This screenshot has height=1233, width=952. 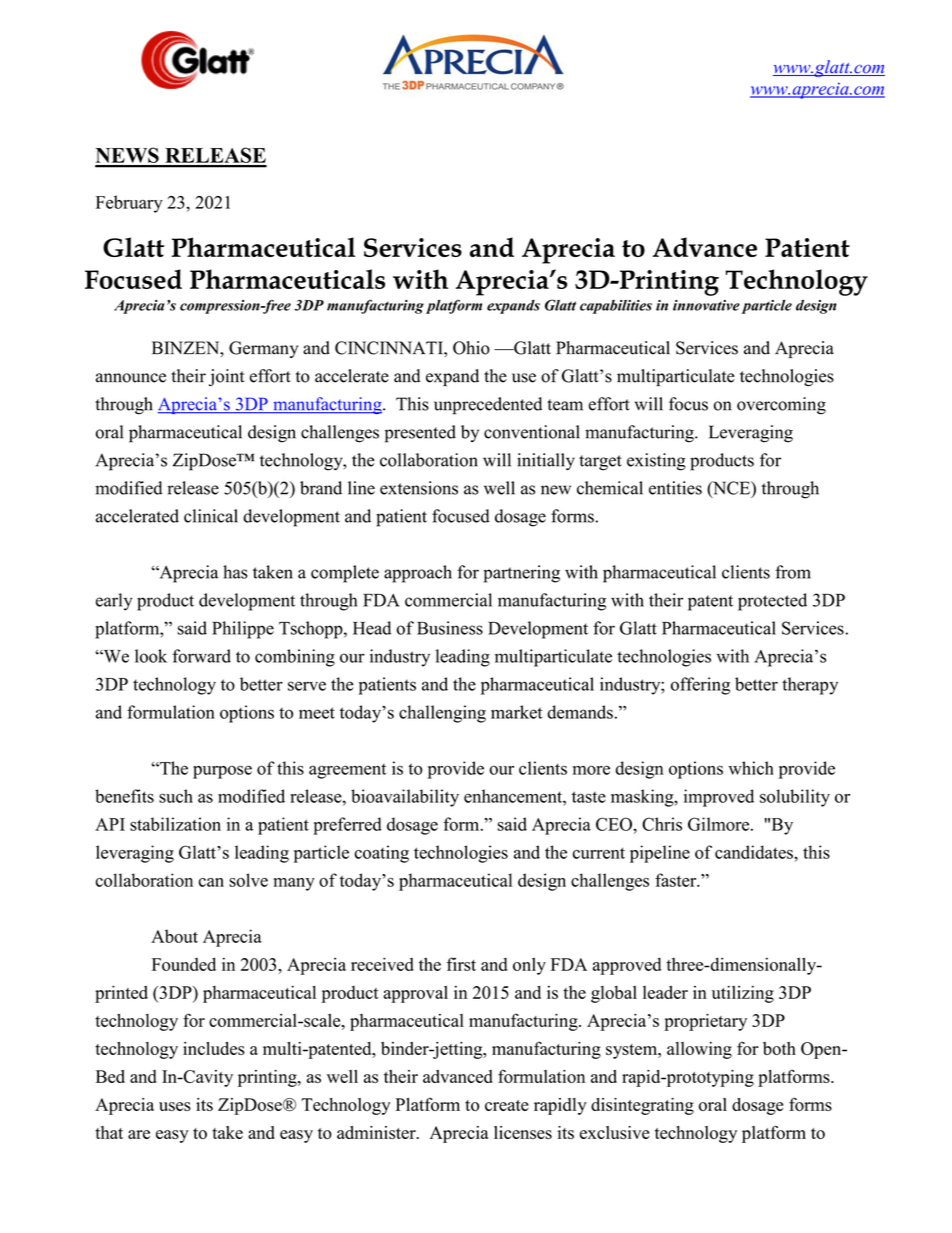 I want to click on forward, so click(x=201, y=656).
